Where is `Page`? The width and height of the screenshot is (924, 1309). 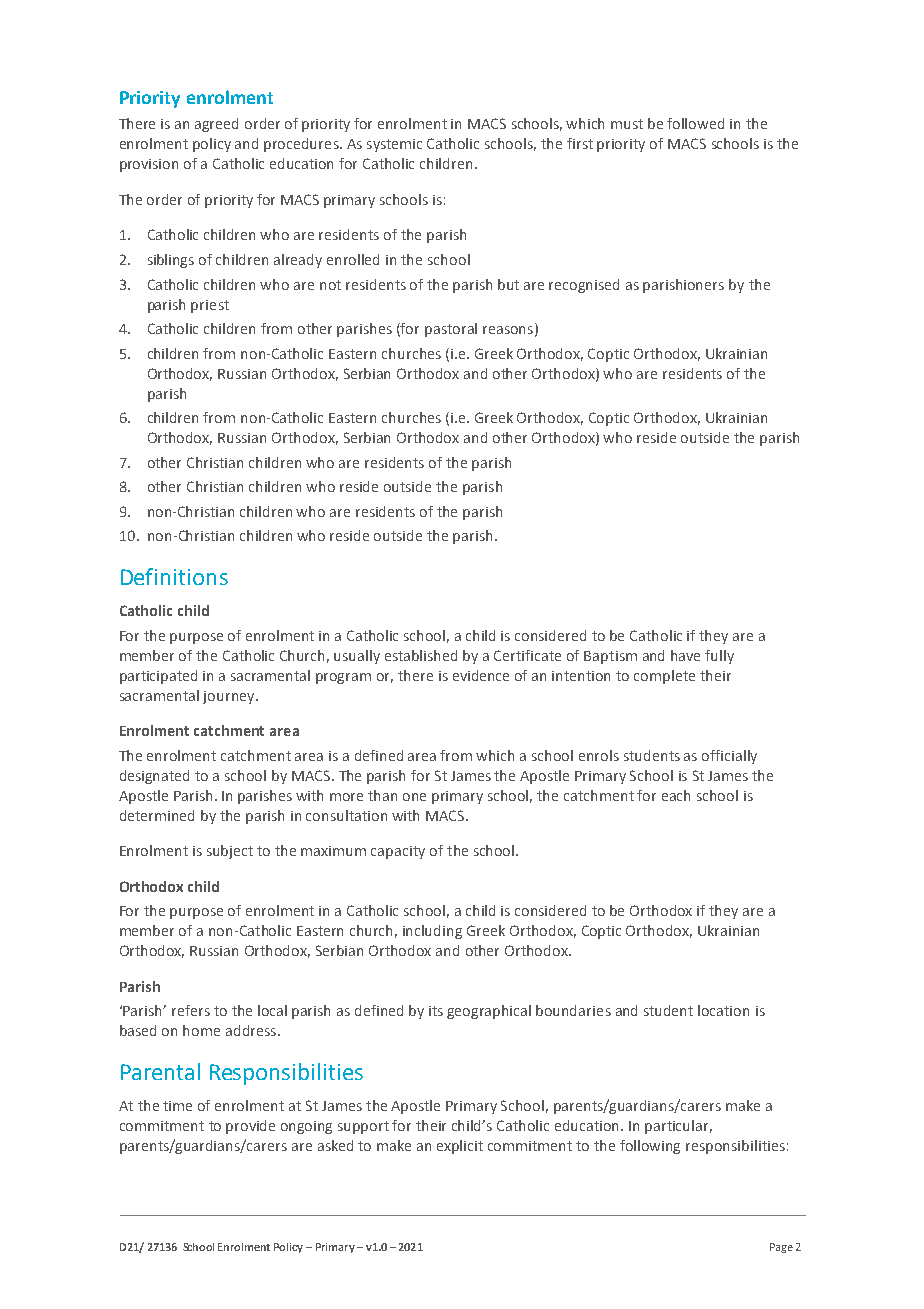
Page is located at coordinates (781, 1248).
